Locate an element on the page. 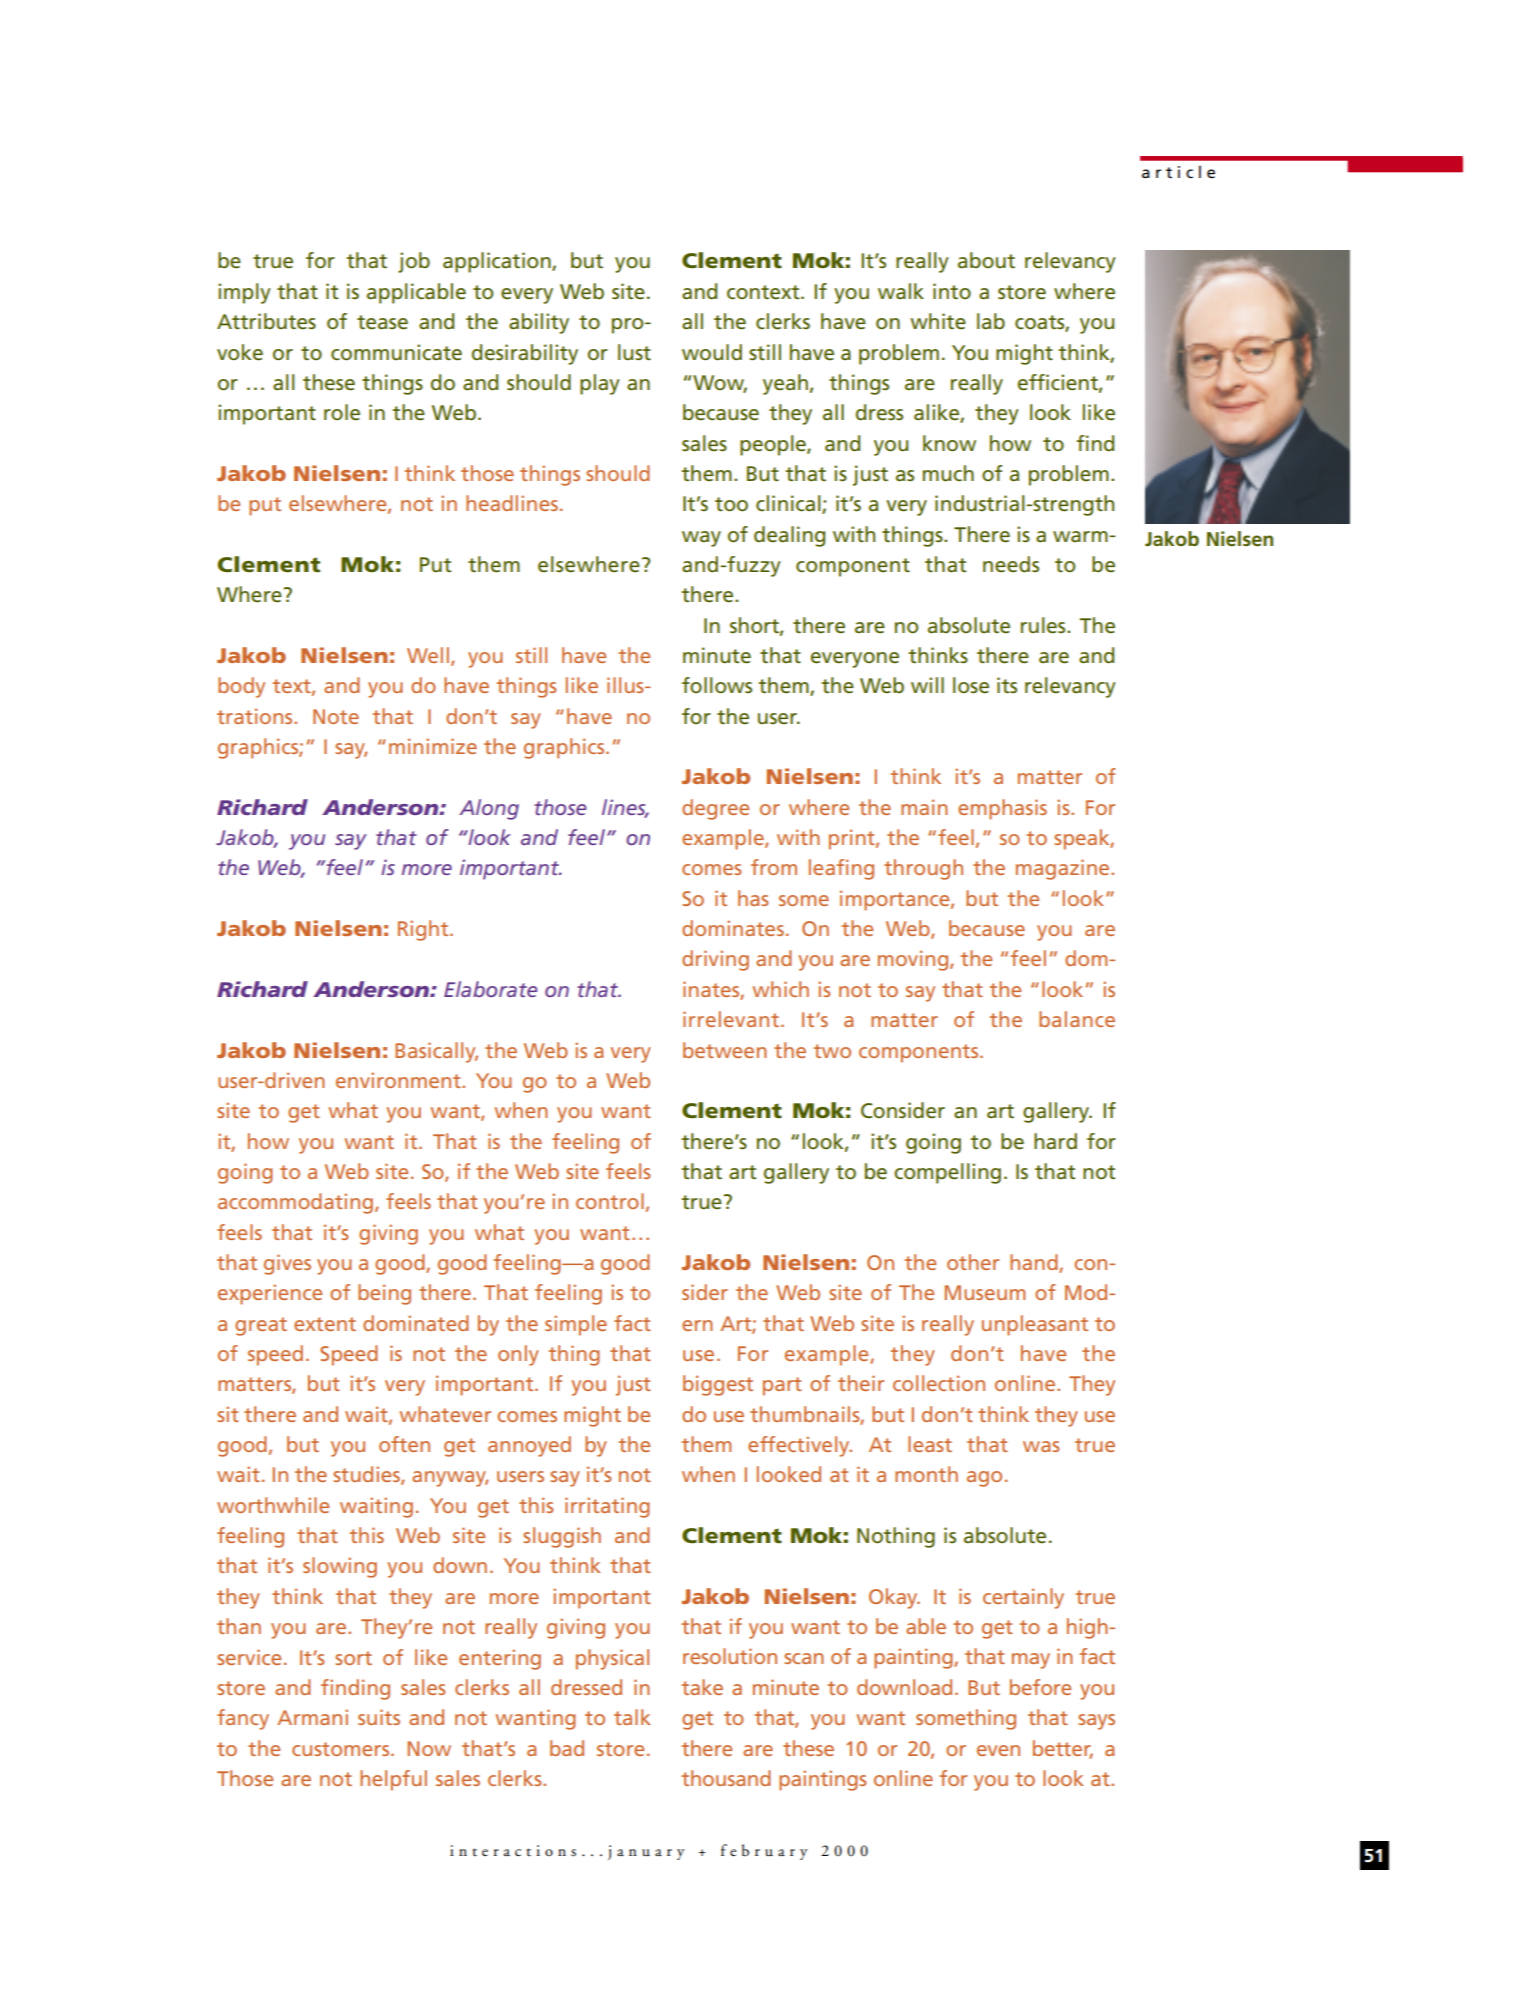 Image resolution: width=1534 pixels, height=1996 pixels. follows is located at coordinates (717, 685).
